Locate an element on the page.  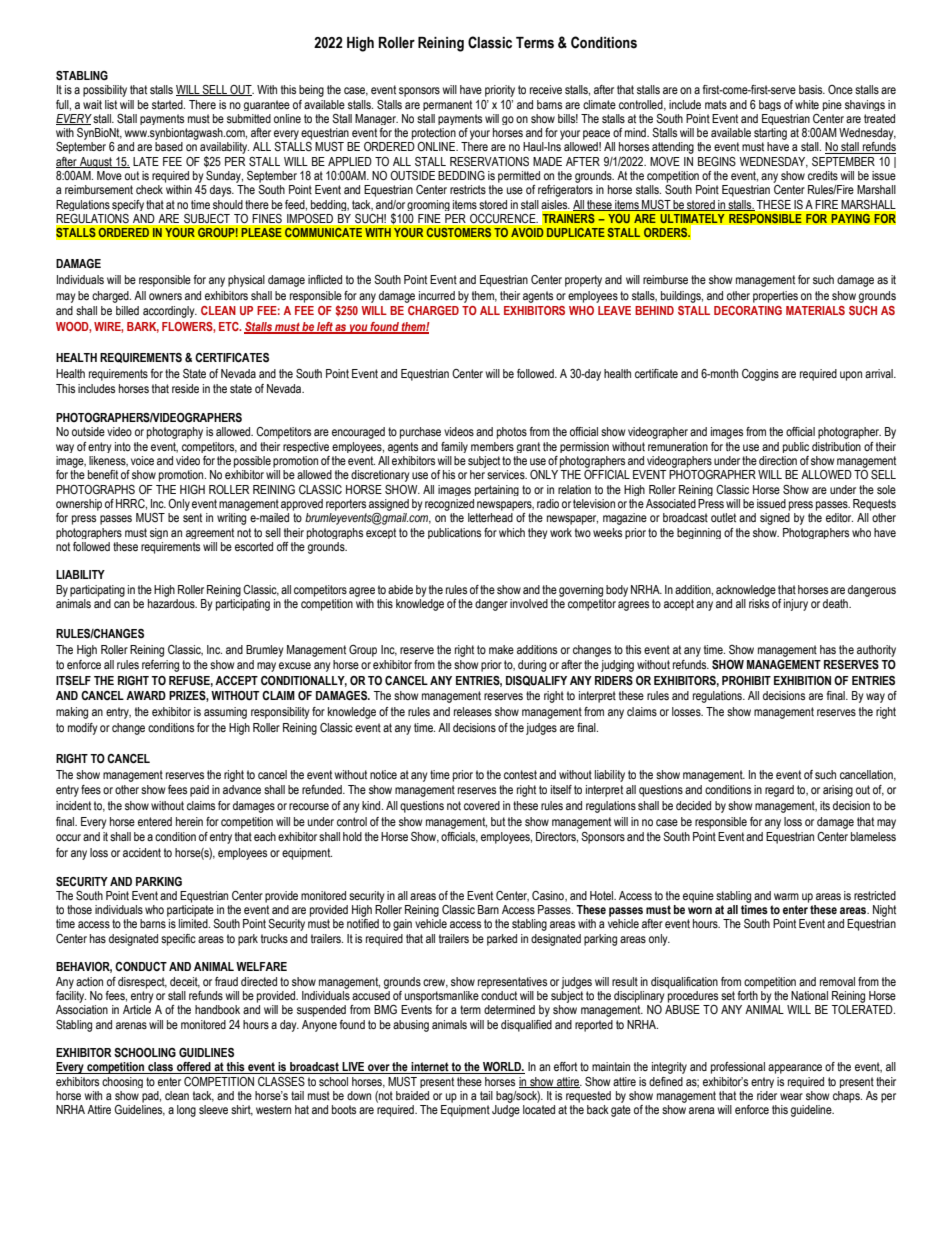
offered is located at coordinates (194, 1068).
